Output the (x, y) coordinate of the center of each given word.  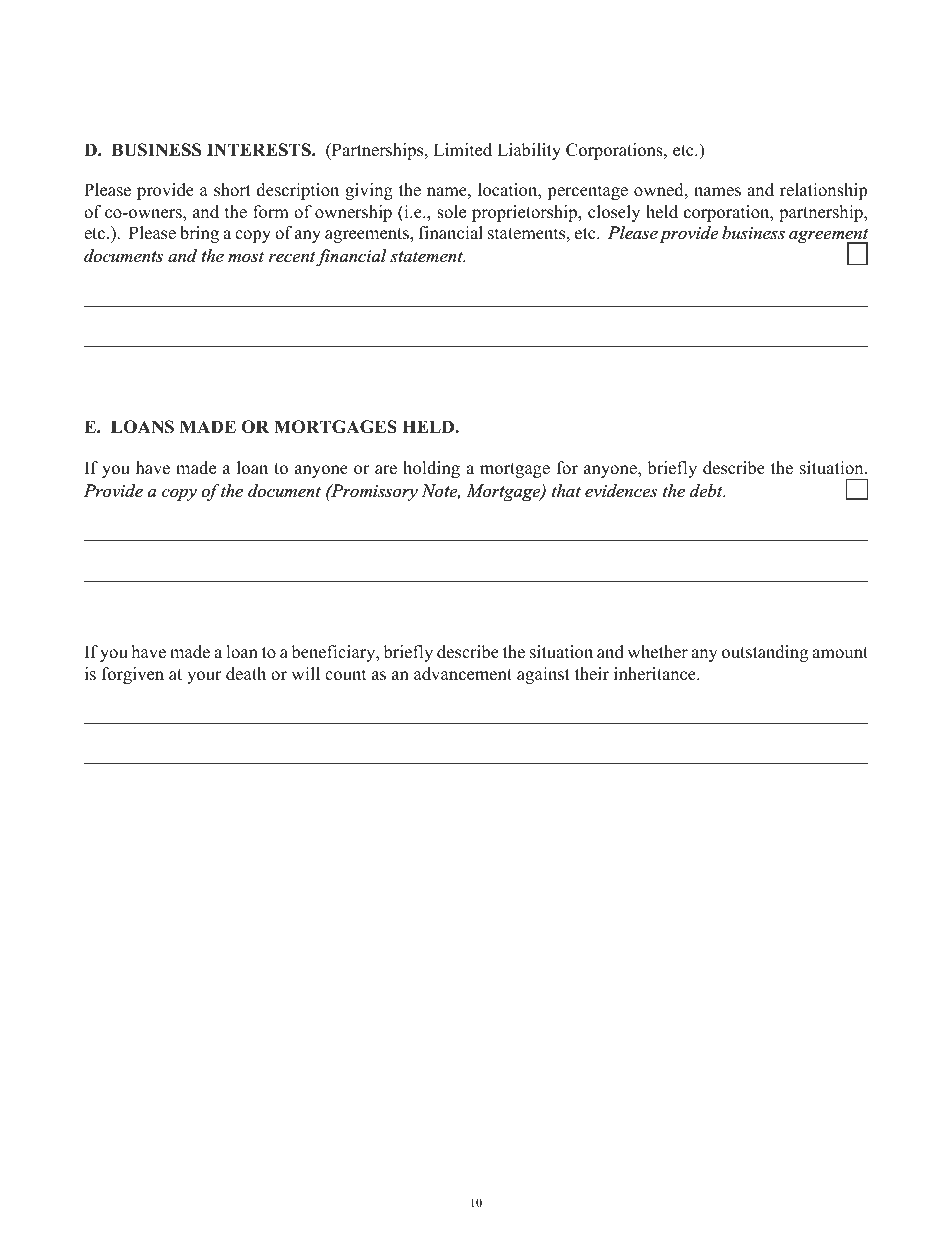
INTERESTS (260, 150)
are (386, 470)
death (246, 674)
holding (431, 469)
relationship (823, 191)
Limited (463, 150)
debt (707, 490)
